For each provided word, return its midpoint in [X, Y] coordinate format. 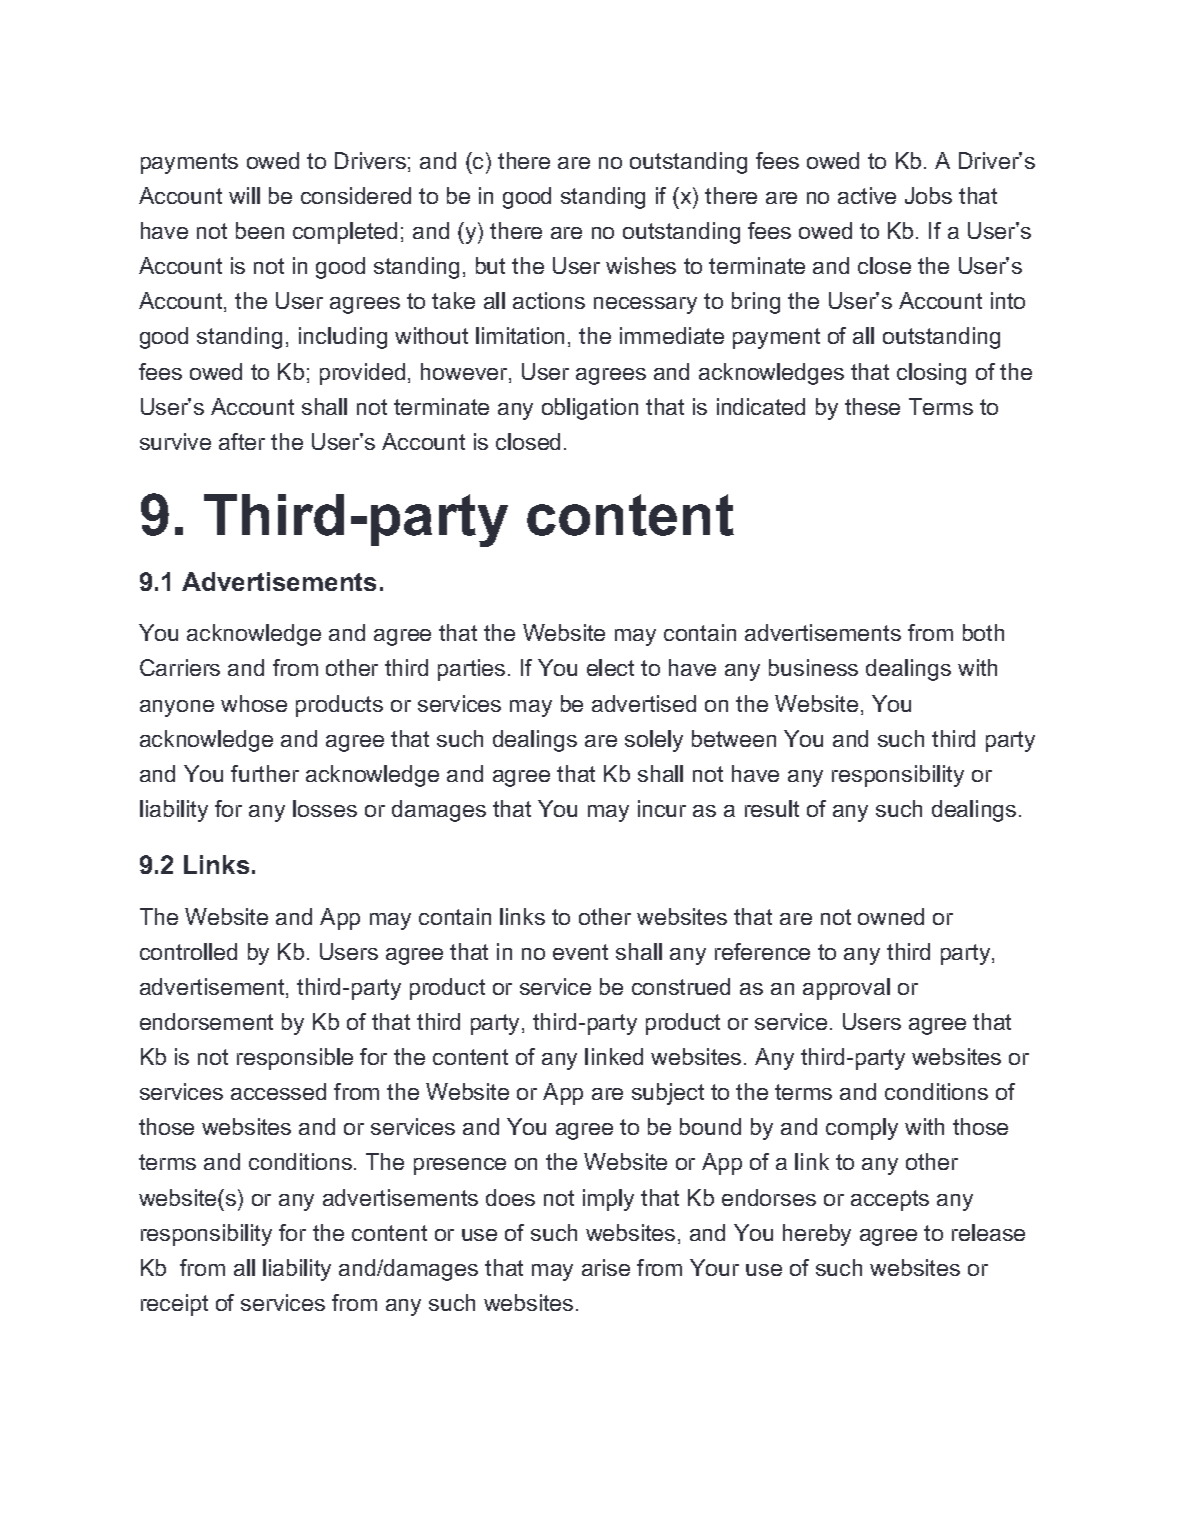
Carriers [180, 667]
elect [610, 667]
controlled [188, 951]
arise [606, 1267]
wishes [641, 265]
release [988, 1232]
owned [891, 916]
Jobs [928, 195]
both [983, 632]
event [580, 952]
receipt [174, 1305]
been [260, 230]
